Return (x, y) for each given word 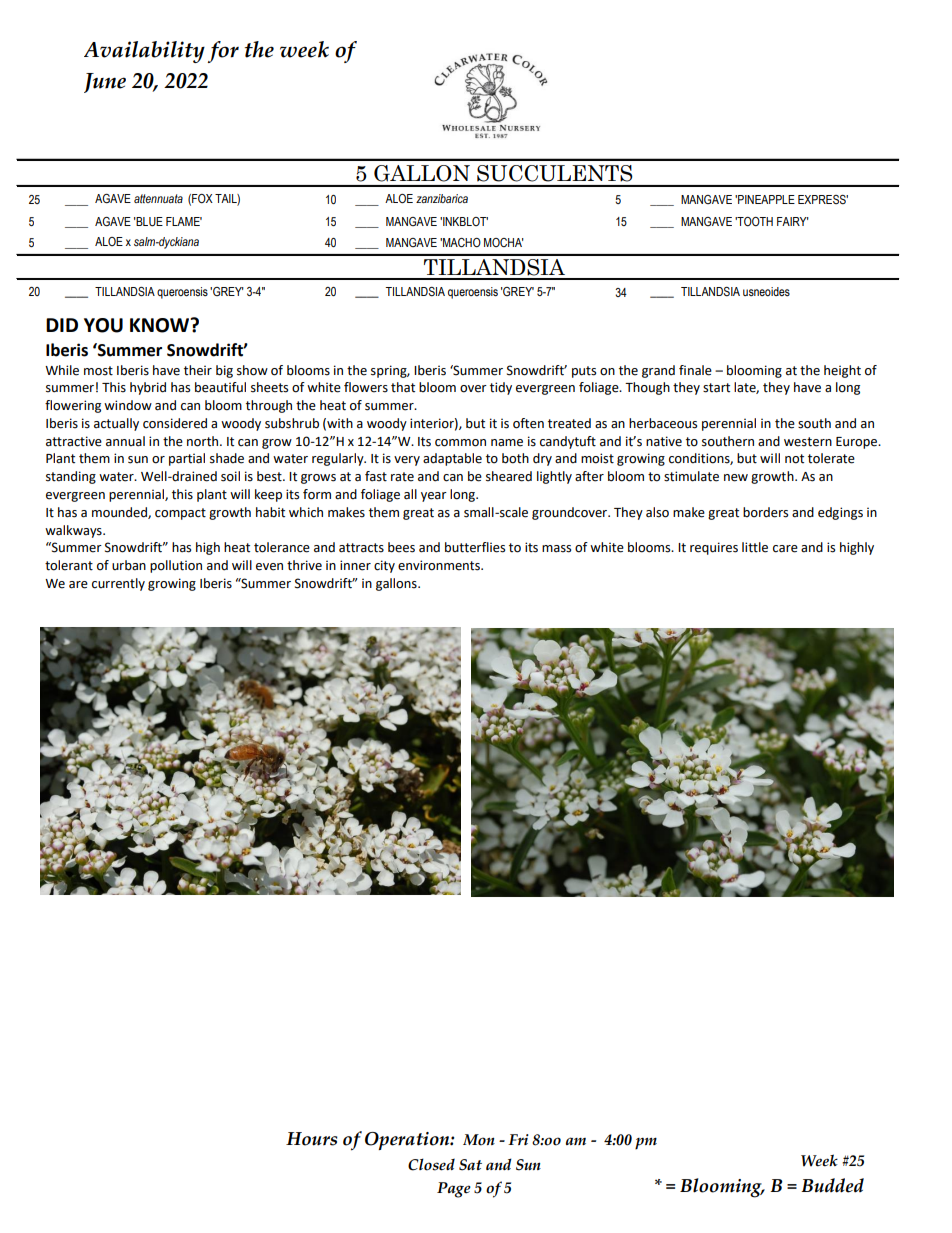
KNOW (161, 325)
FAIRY (793, 221)
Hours (312, 1139)
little (755, 547)
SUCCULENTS (554, 173)
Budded (832, 1185)
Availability (144, 52)
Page (454, 1190)
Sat (470, 1165)
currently (118, 584)
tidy (501, 388)
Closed (431, 1164)
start (716, 388)
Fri (518, 1139)
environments (440, 565)
